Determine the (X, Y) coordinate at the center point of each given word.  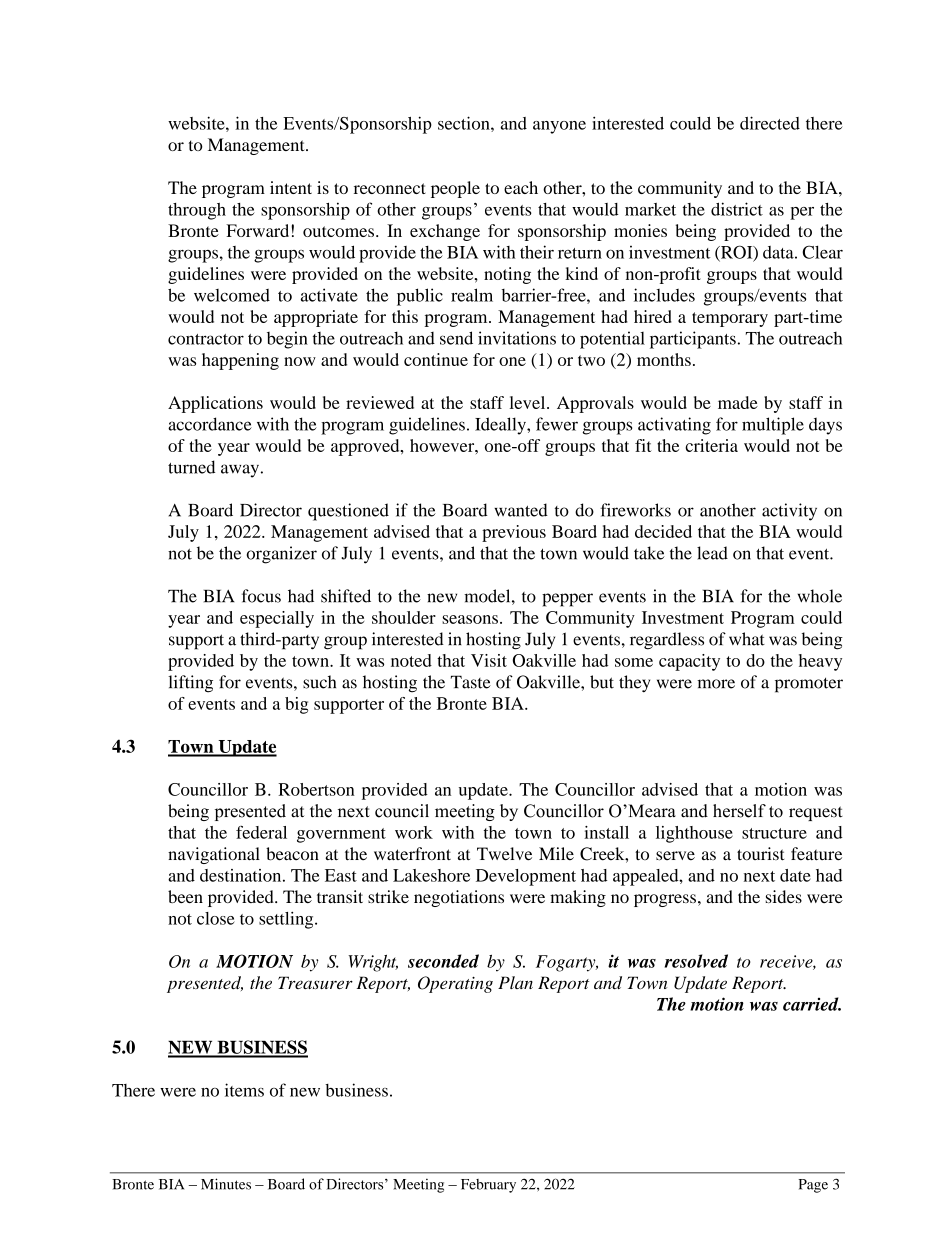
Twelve (504, 854)
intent (291, 187)
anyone (559, 127)
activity (789, 512)
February (488, 1186)
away (240, 471)
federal (261, 832)
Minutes (226, 1184)
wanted (521, 510)
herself (739, 811)
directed (770, 123)
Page (813, 1186)
